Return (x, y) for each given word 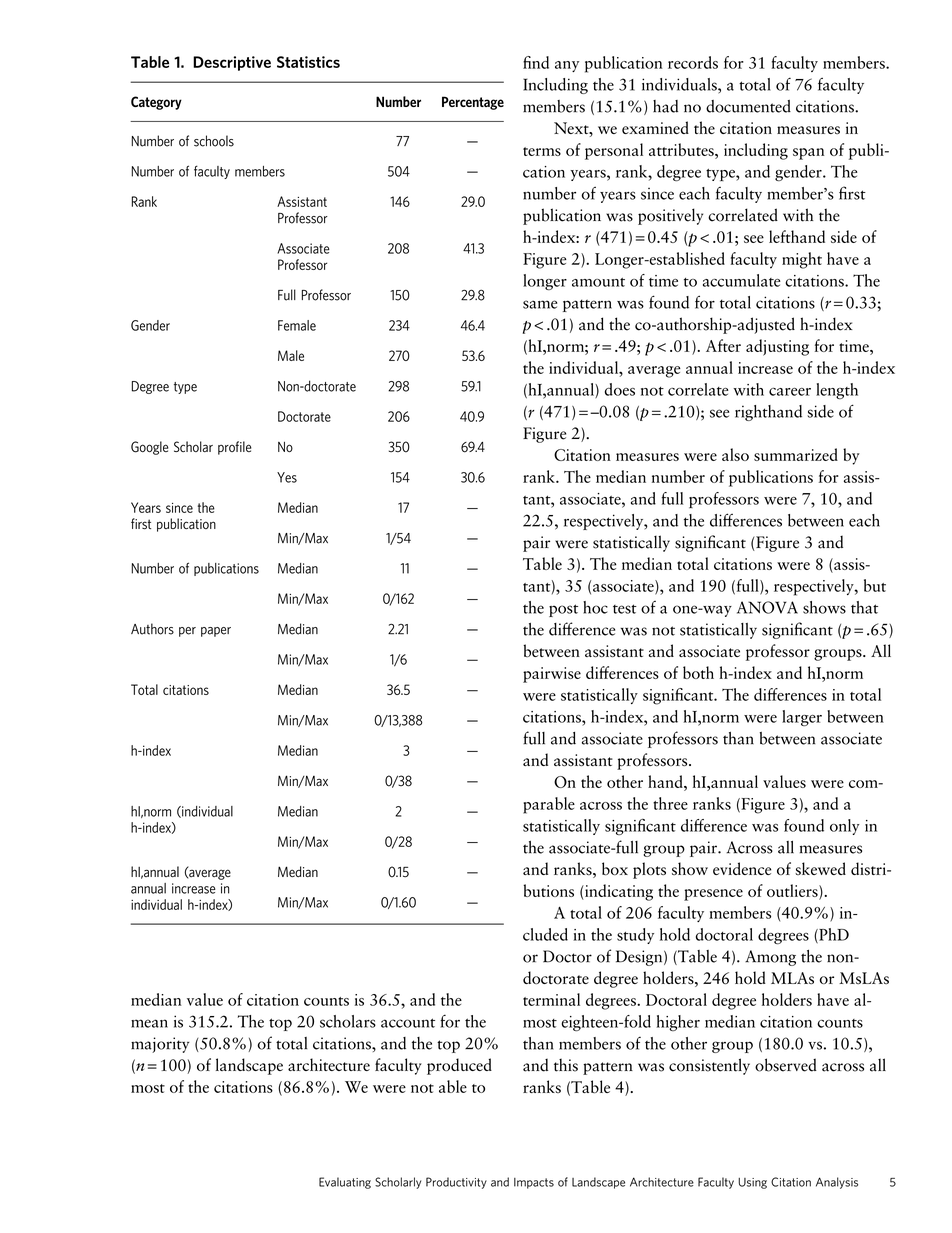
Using (752, 1183)
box (615, 868)
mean (149, 1023)
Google (150, 448)
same (540, 304)
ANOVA (767, 607)
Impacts (534, 1183)
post (563, 610)
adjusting (777, 347)
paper (216, 632)
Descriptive (232, 63)
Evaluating (345, 1183)
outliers (793, 891)
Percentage (473, 103)
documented (748, 106)
